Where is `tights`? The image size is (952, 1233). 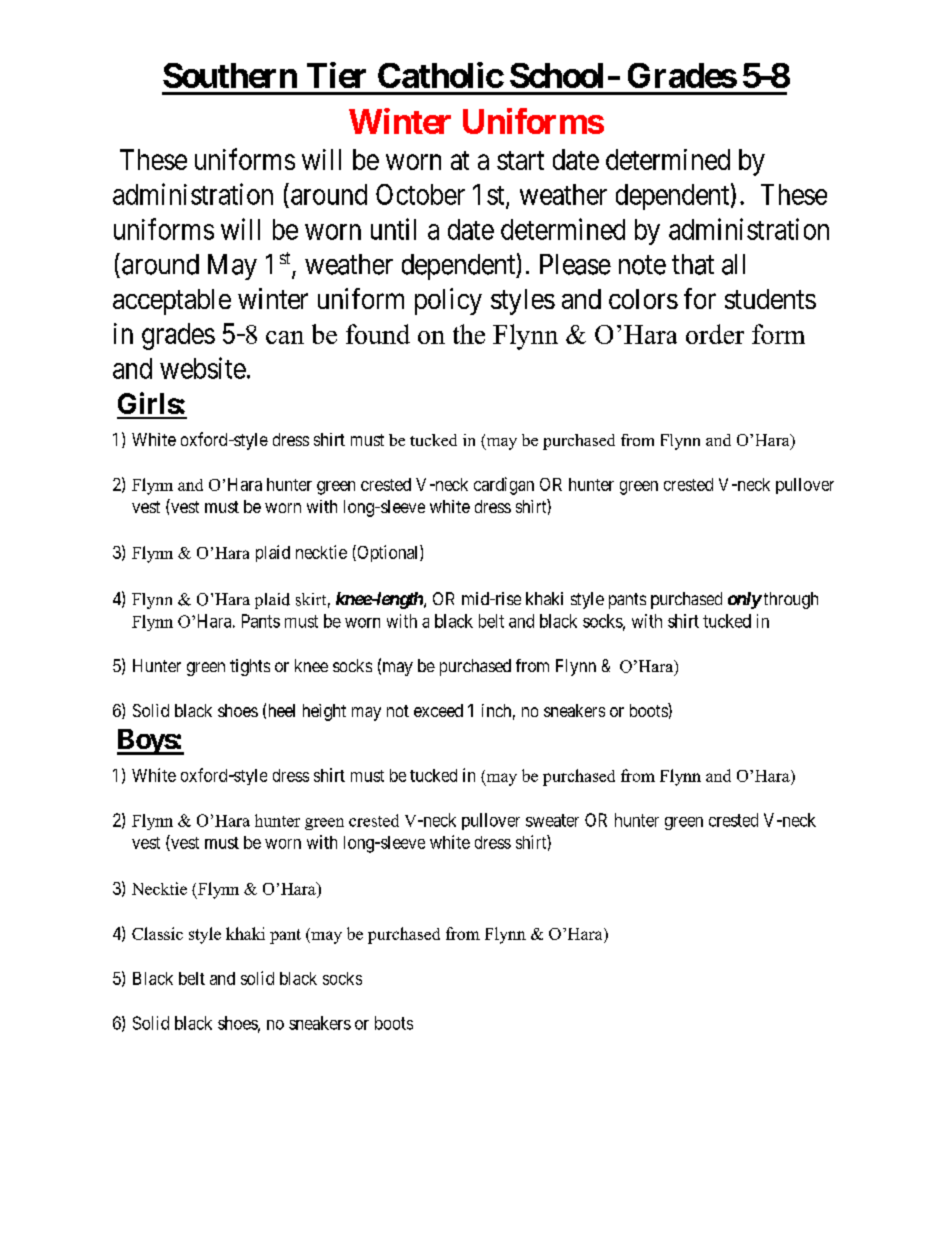
tights is located at coordinates (250, 667).
